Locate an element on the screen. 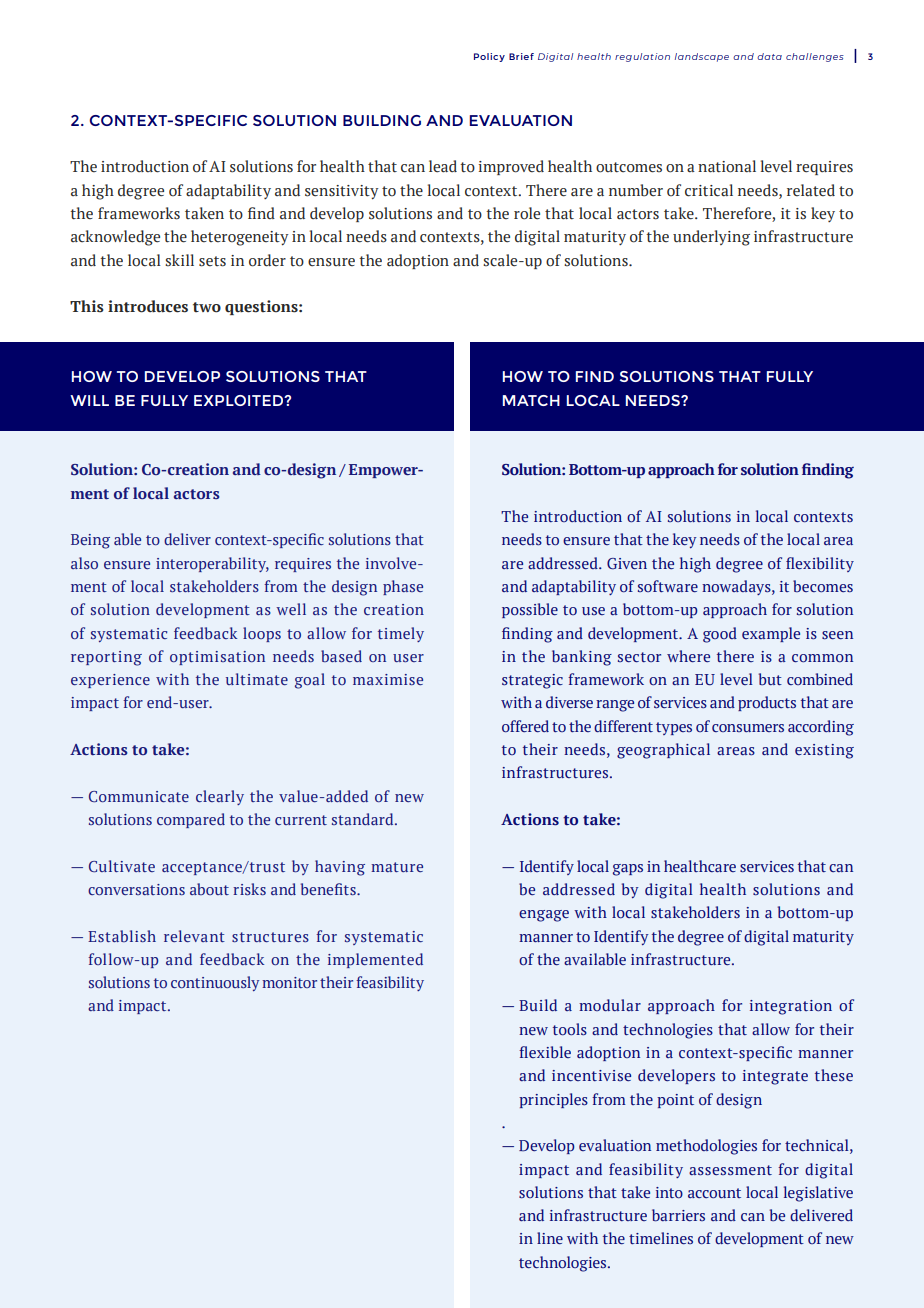 The height and width of the screenshot is (1308, 924). continuously is located at coordinates (215, 983).
